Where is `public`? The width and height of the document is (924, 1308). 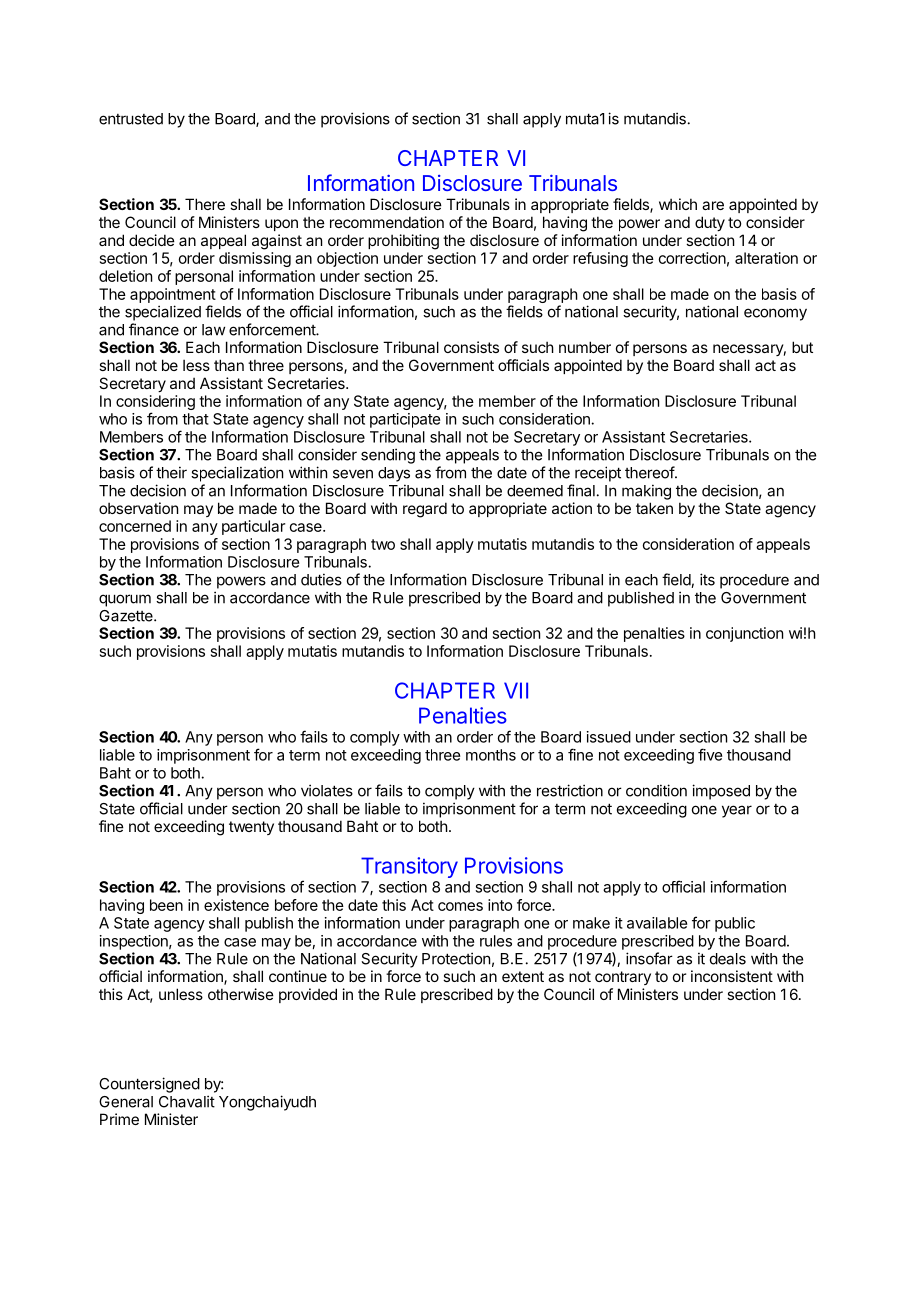 public is located at coordinates (735, 924).
